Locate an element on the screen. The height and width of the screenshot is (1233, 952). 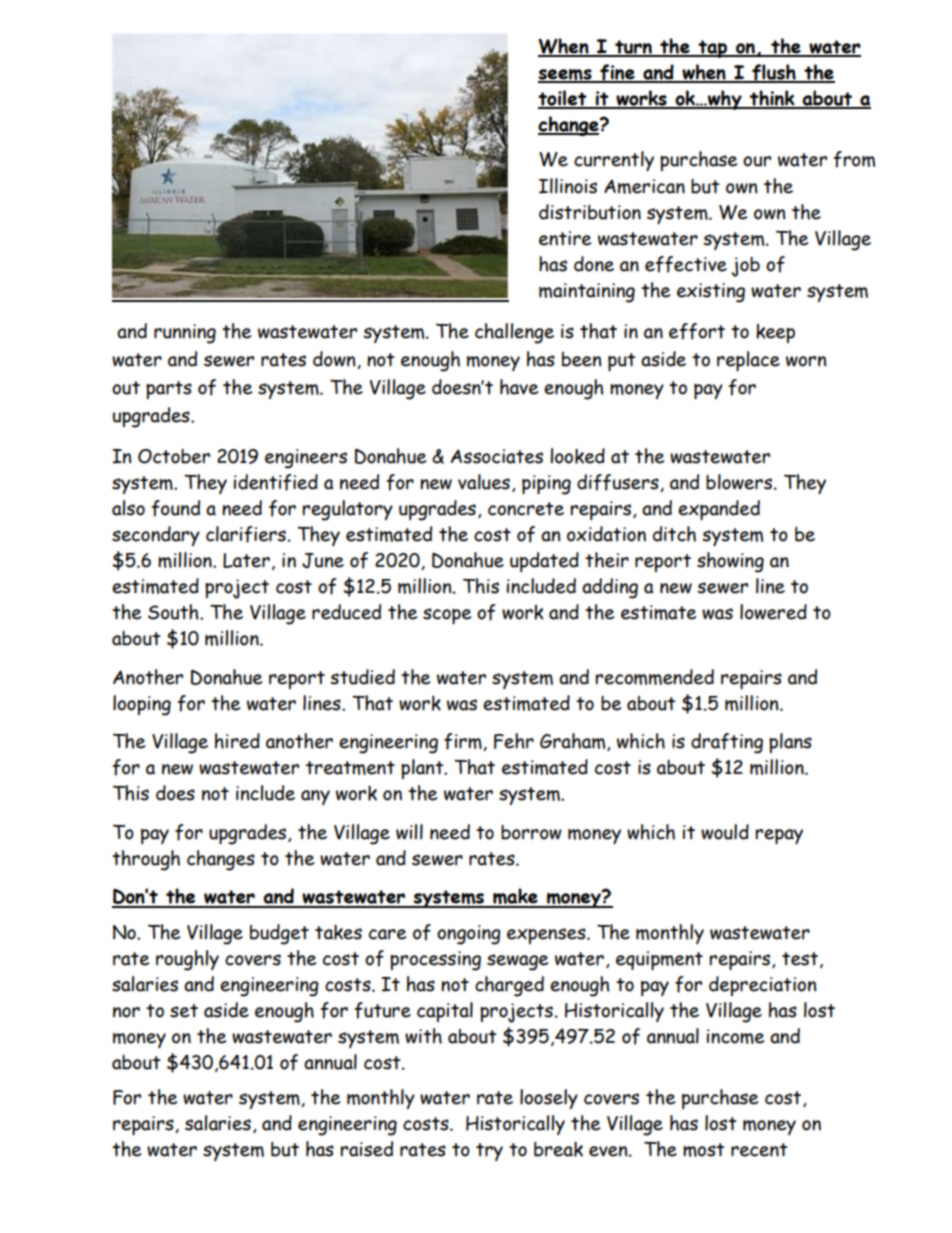
Associates is located at coordinates (497, 456).
